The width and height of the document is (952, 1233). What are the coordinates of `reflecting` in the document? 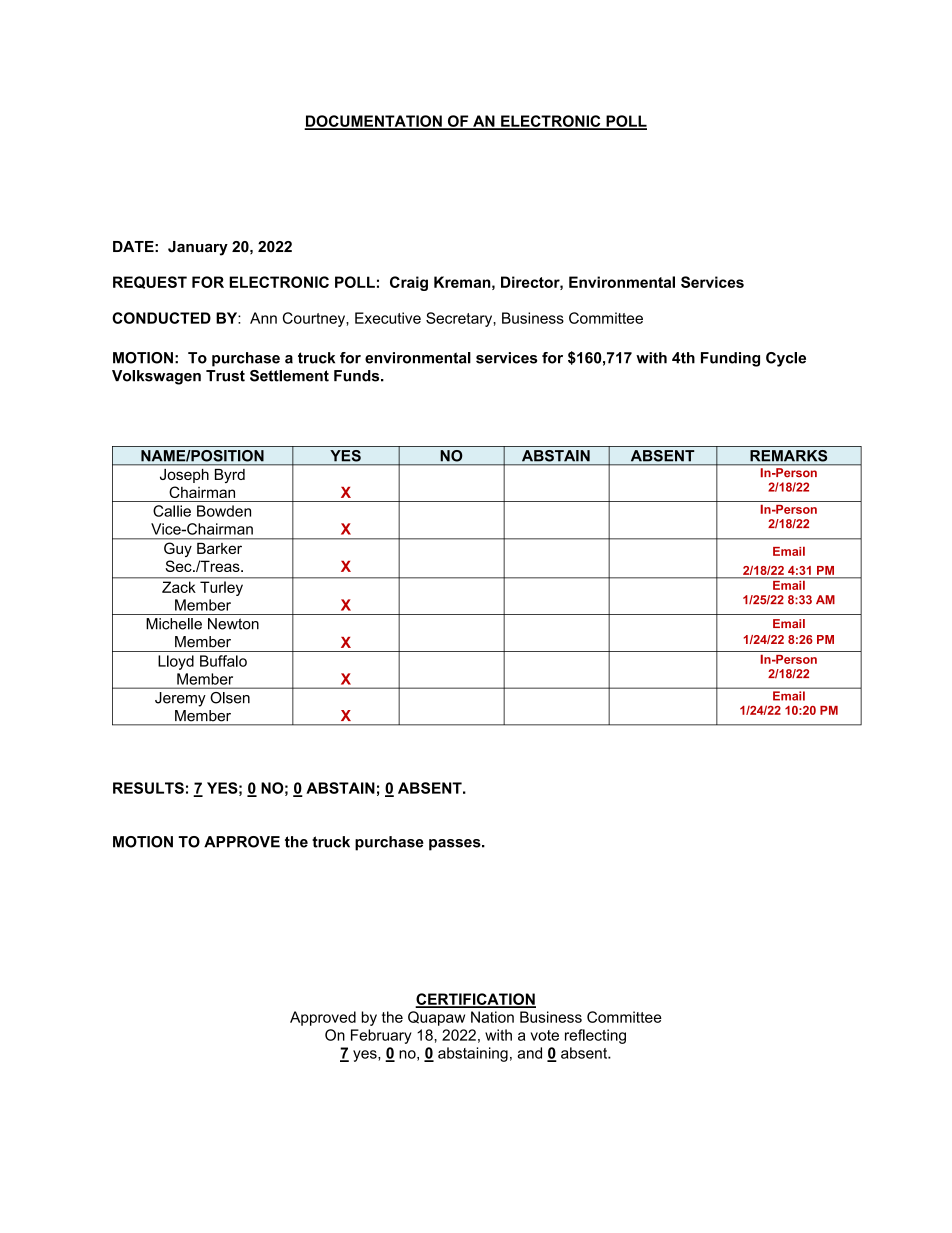 It's located at (595, 1036).
